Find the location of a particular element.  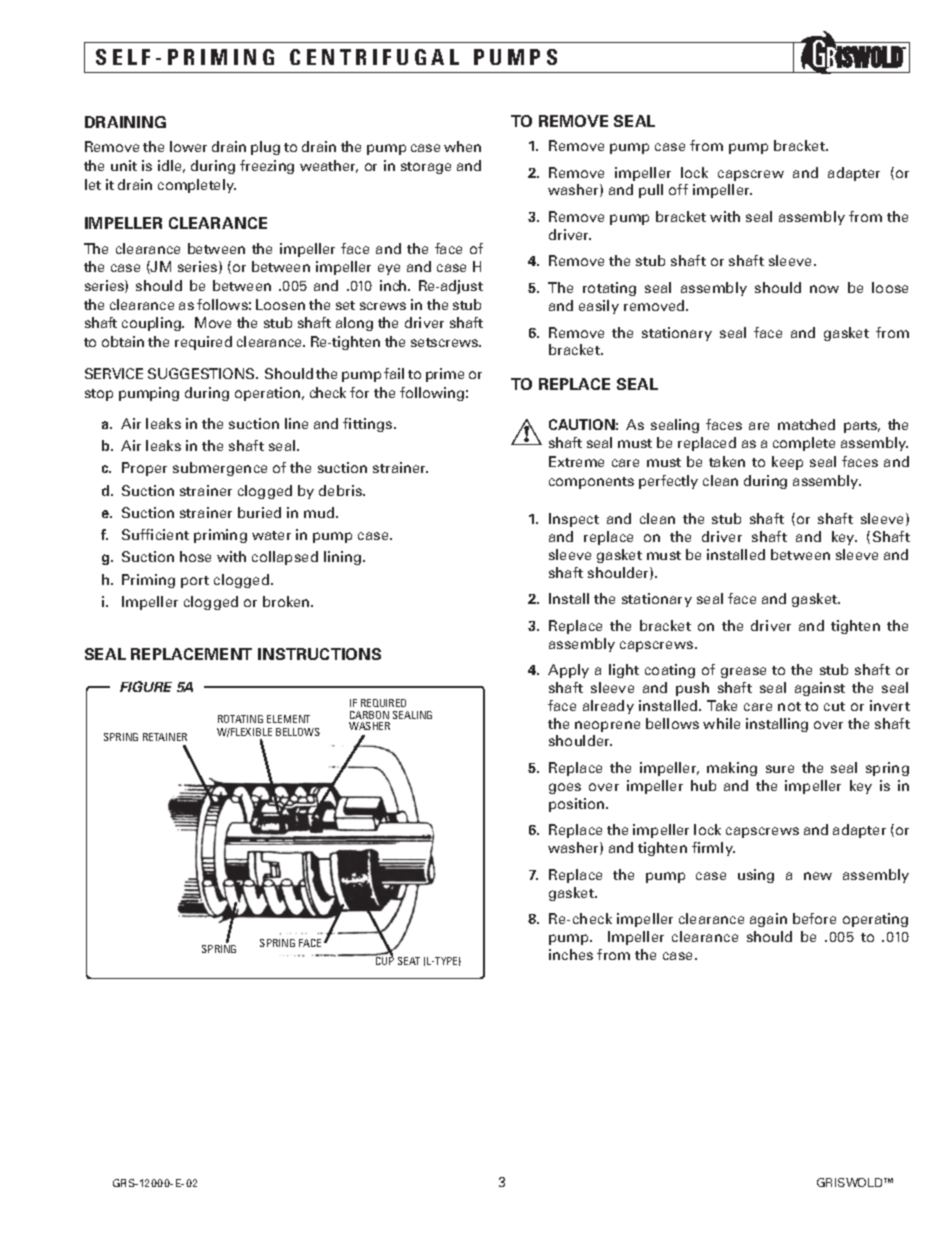

lower is located at coordinates (188, 146).
